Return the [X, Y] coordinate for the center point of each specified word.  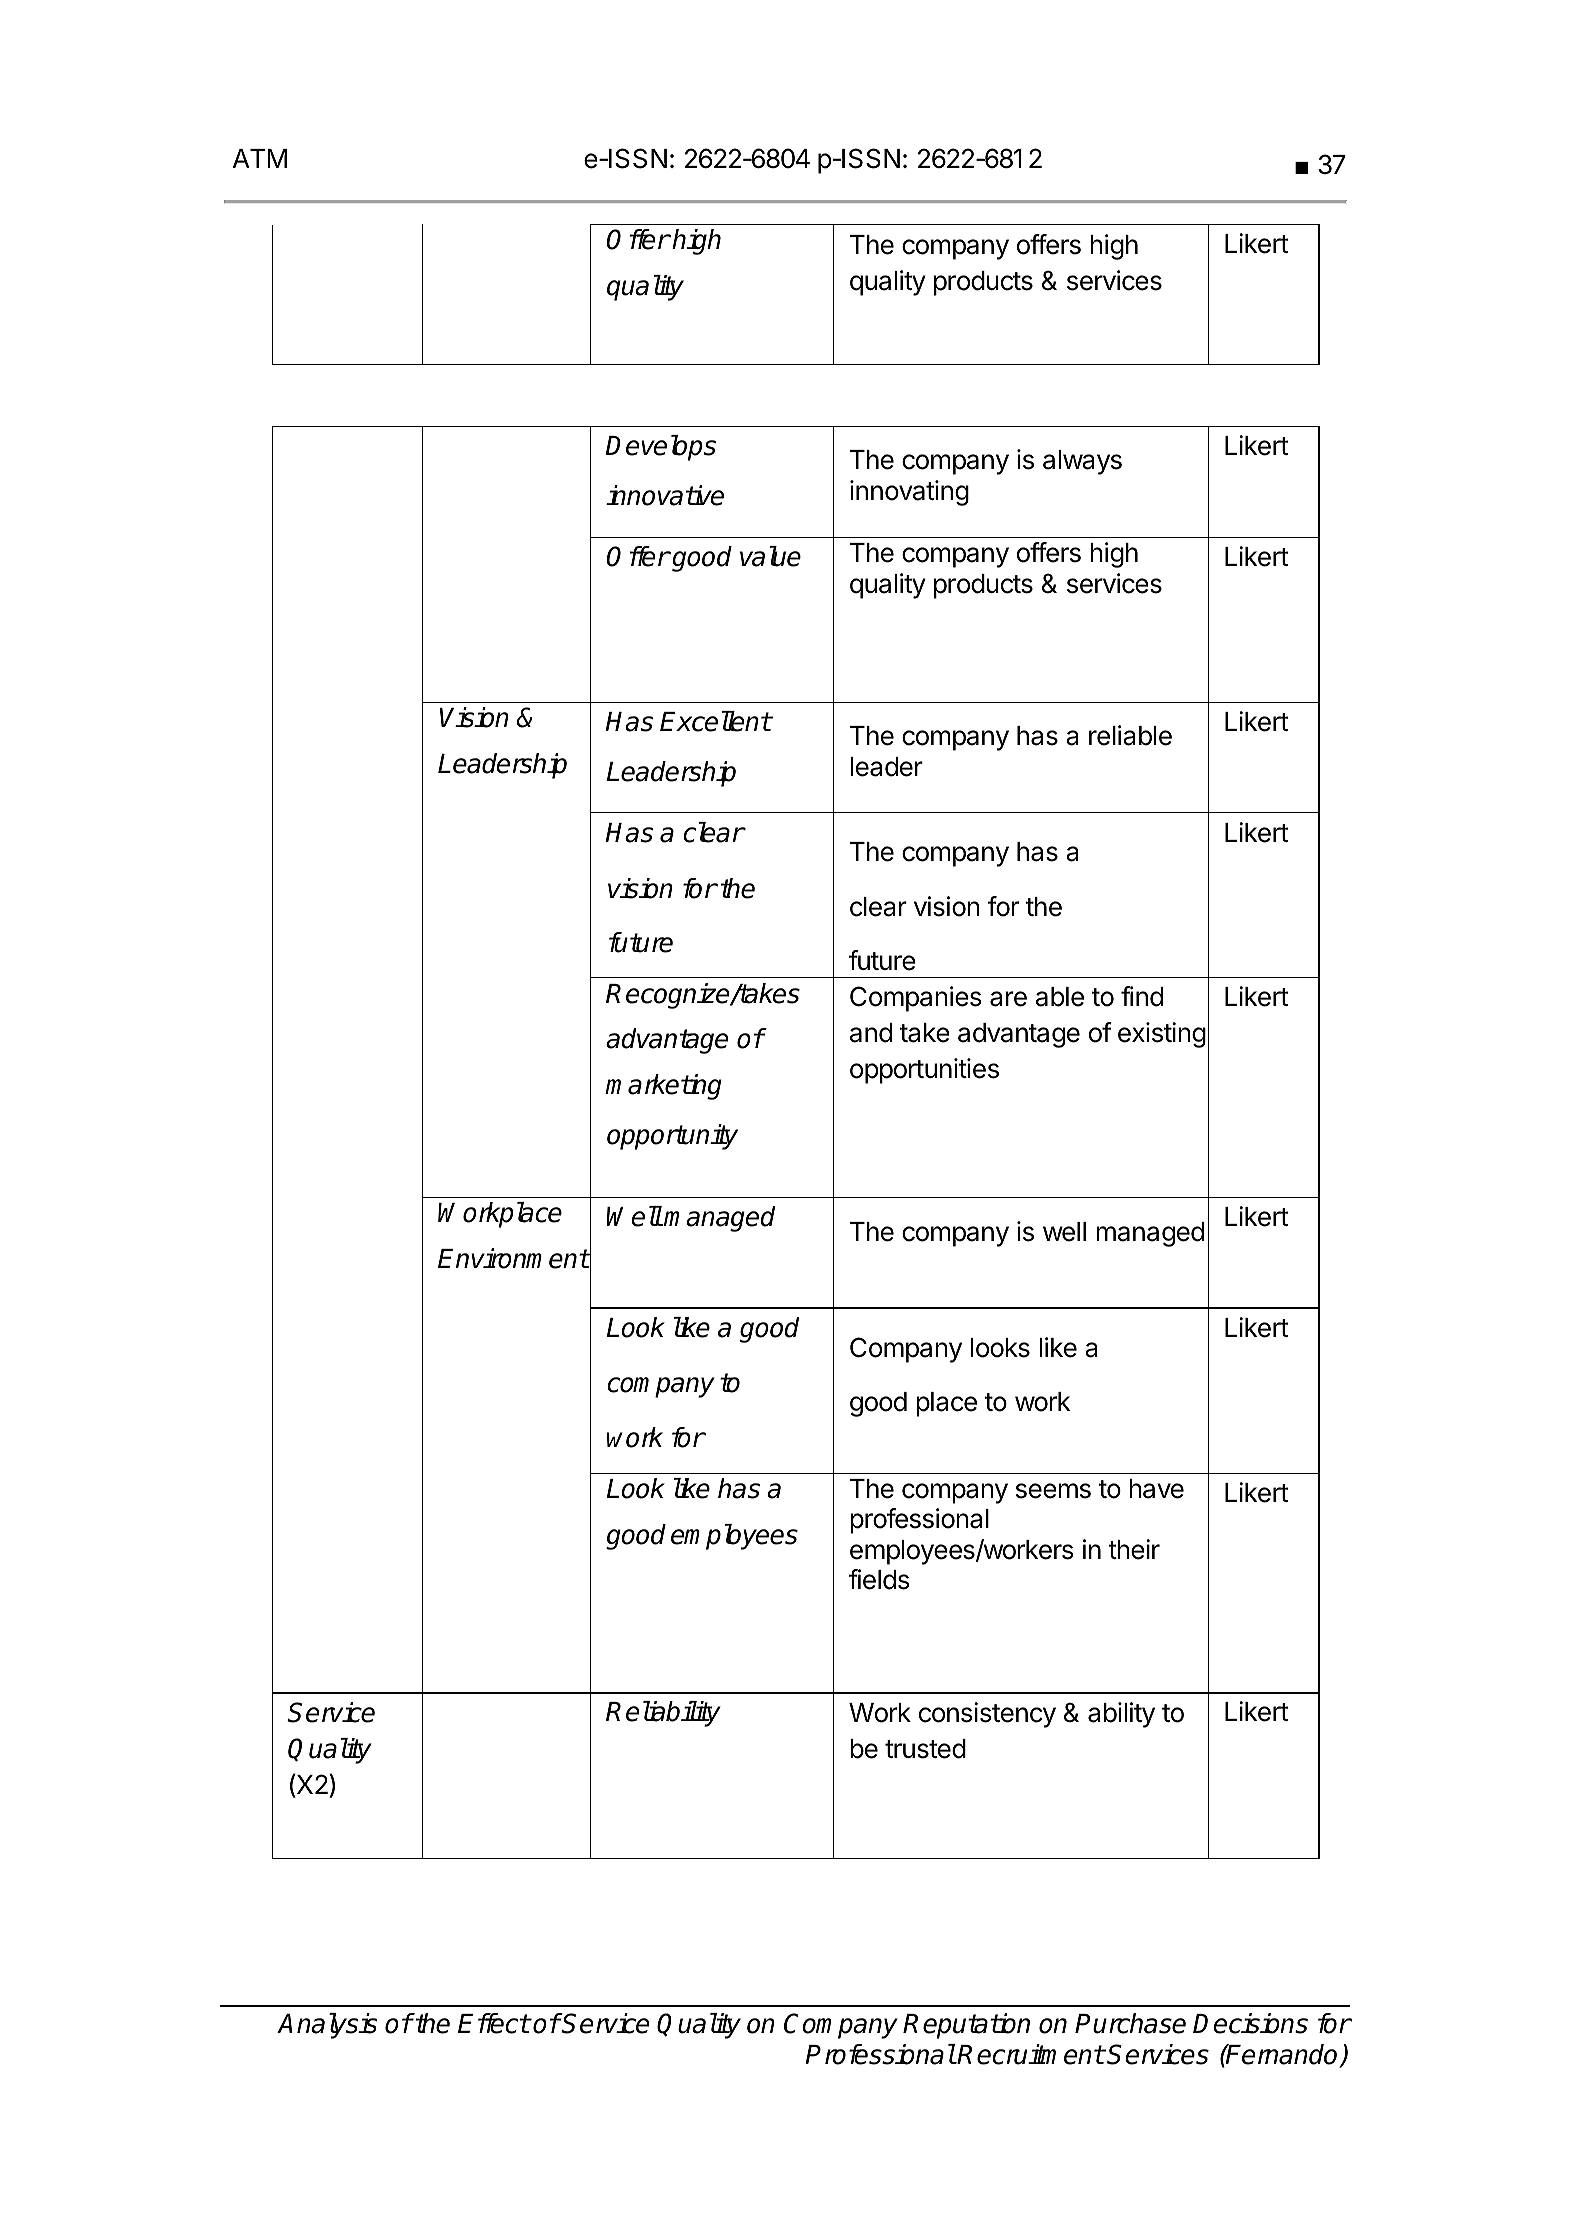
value [770, 556]
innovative [665, 495]
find [1142, 996]
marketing [663, 1087]
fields [879, 1579]
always [1082, 462]
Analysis [327, 2026]
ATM [260, 158]
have [1156, 1489]
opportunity [672, 1137]
